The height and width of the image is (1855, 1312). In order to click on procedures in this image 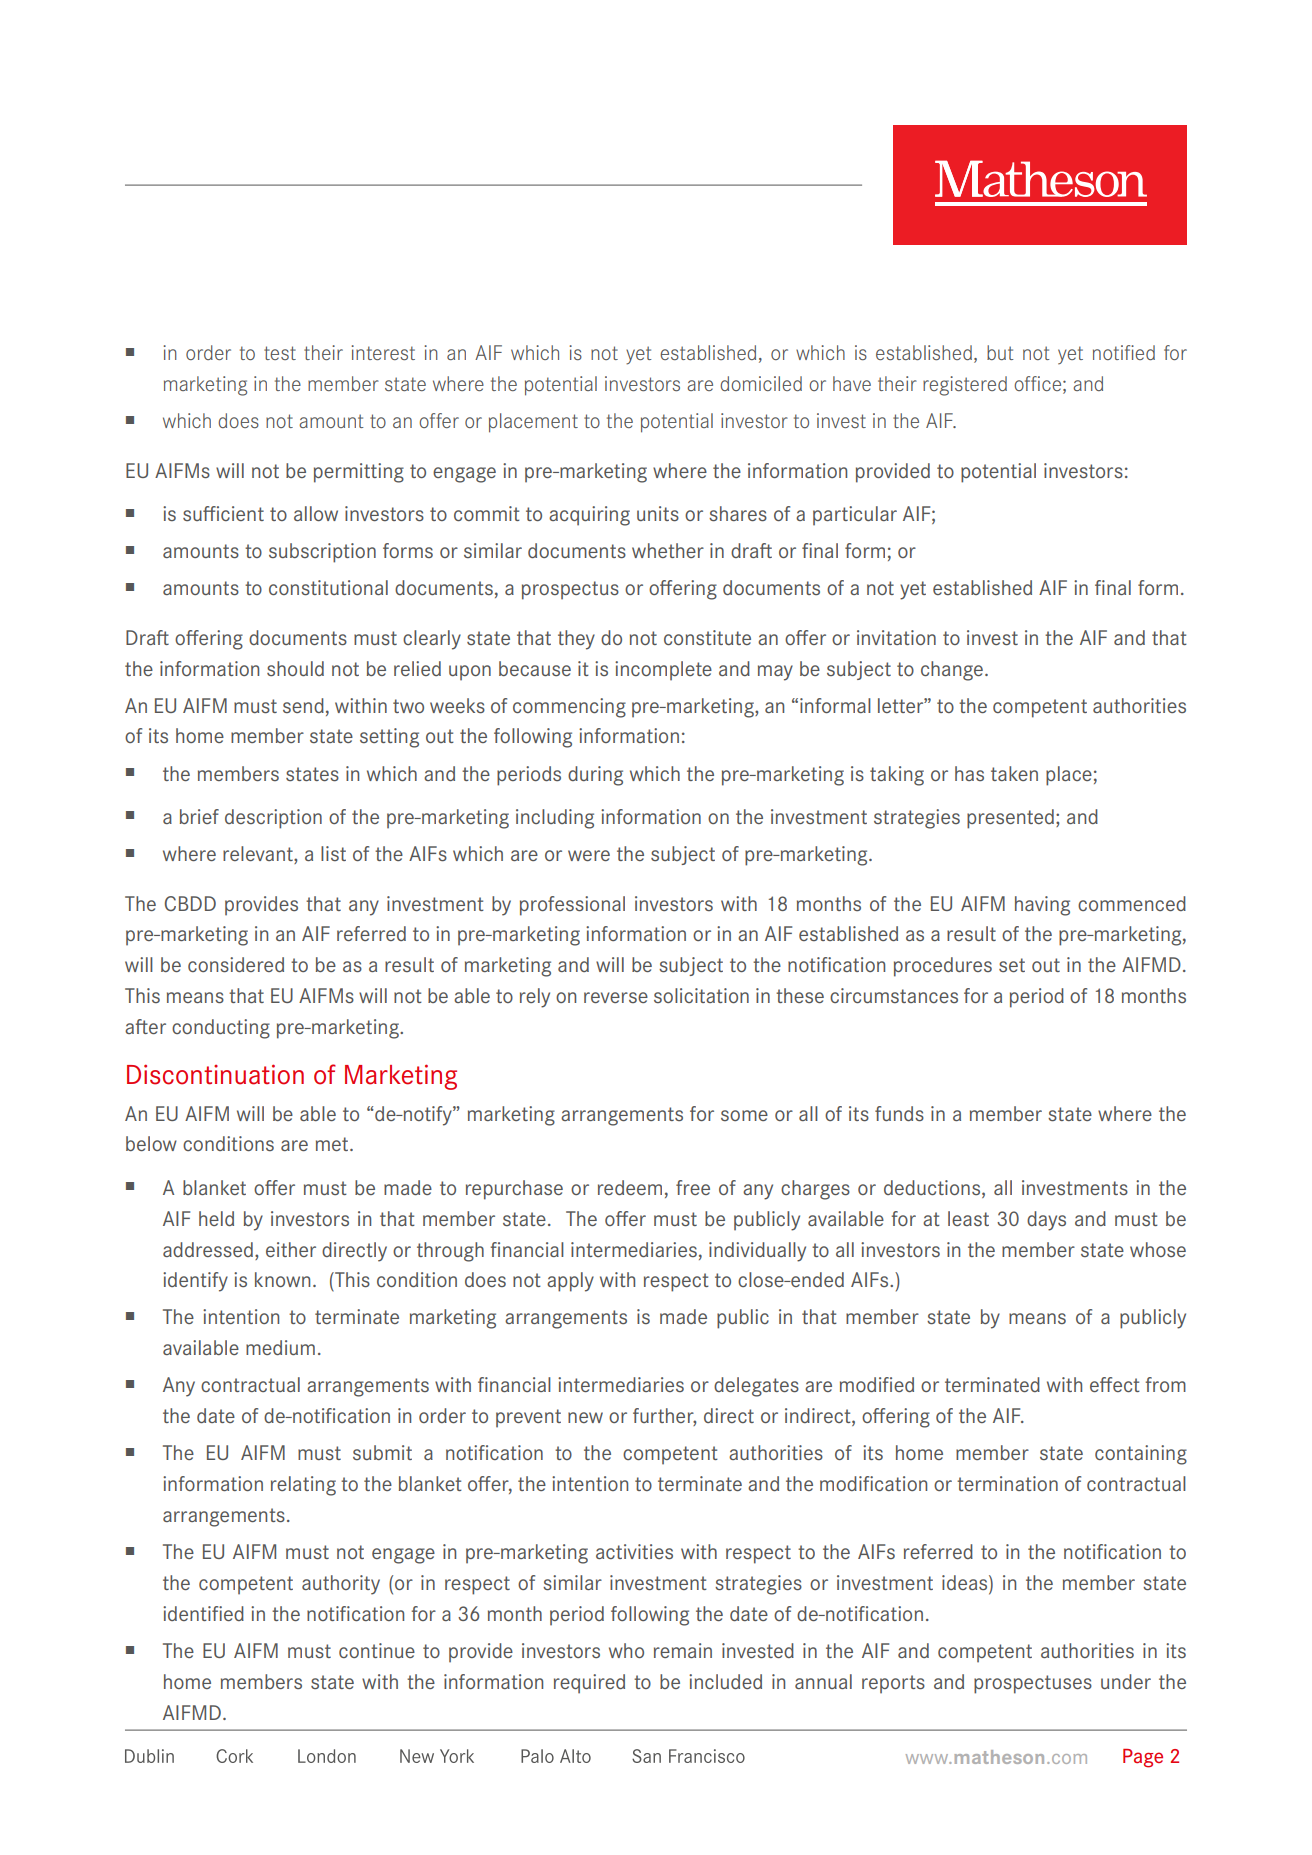, I will do `click(943, 967)`.
